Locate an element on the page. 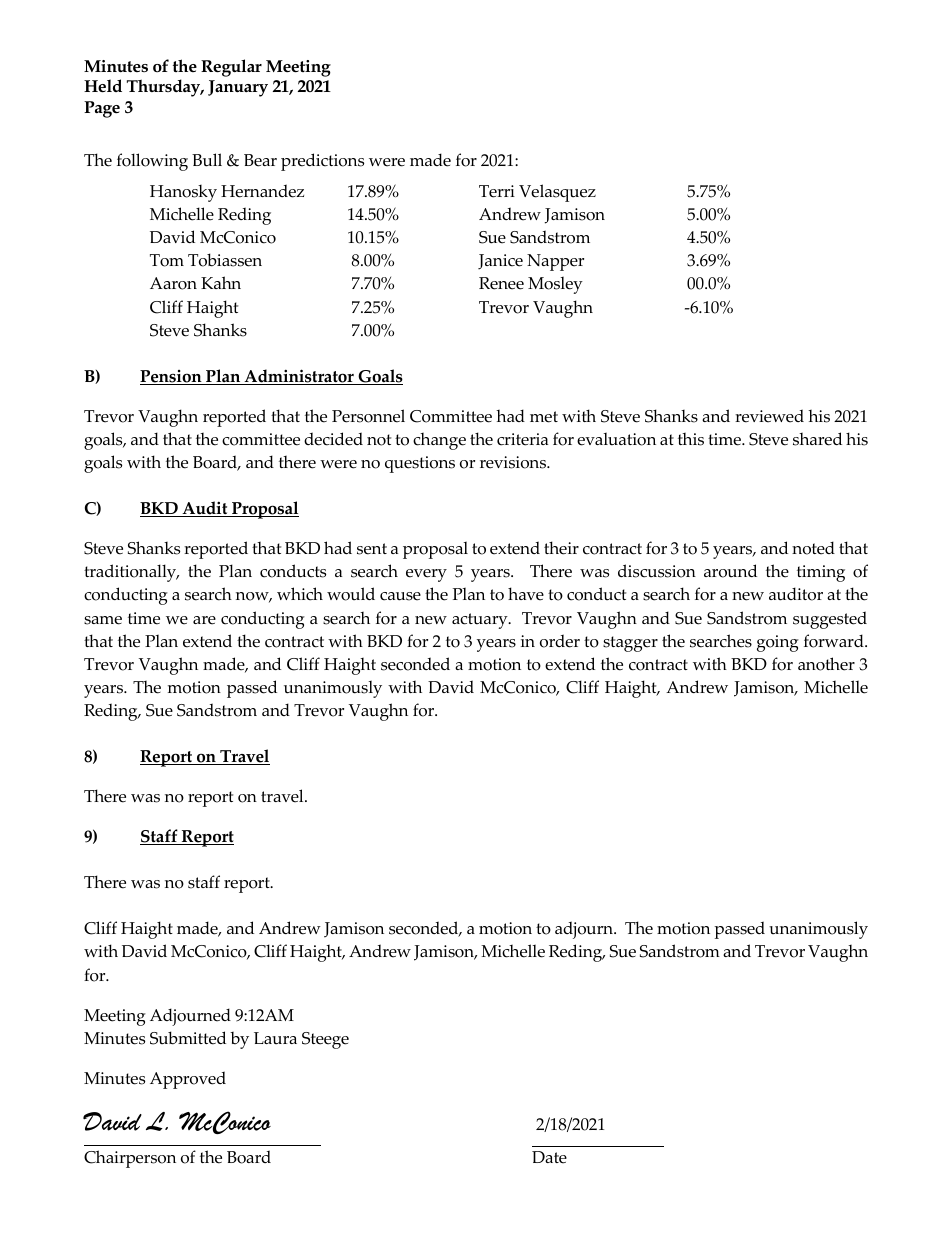 This document has width=952, height=1233. Approved is located at coordinates (188, 1080).
